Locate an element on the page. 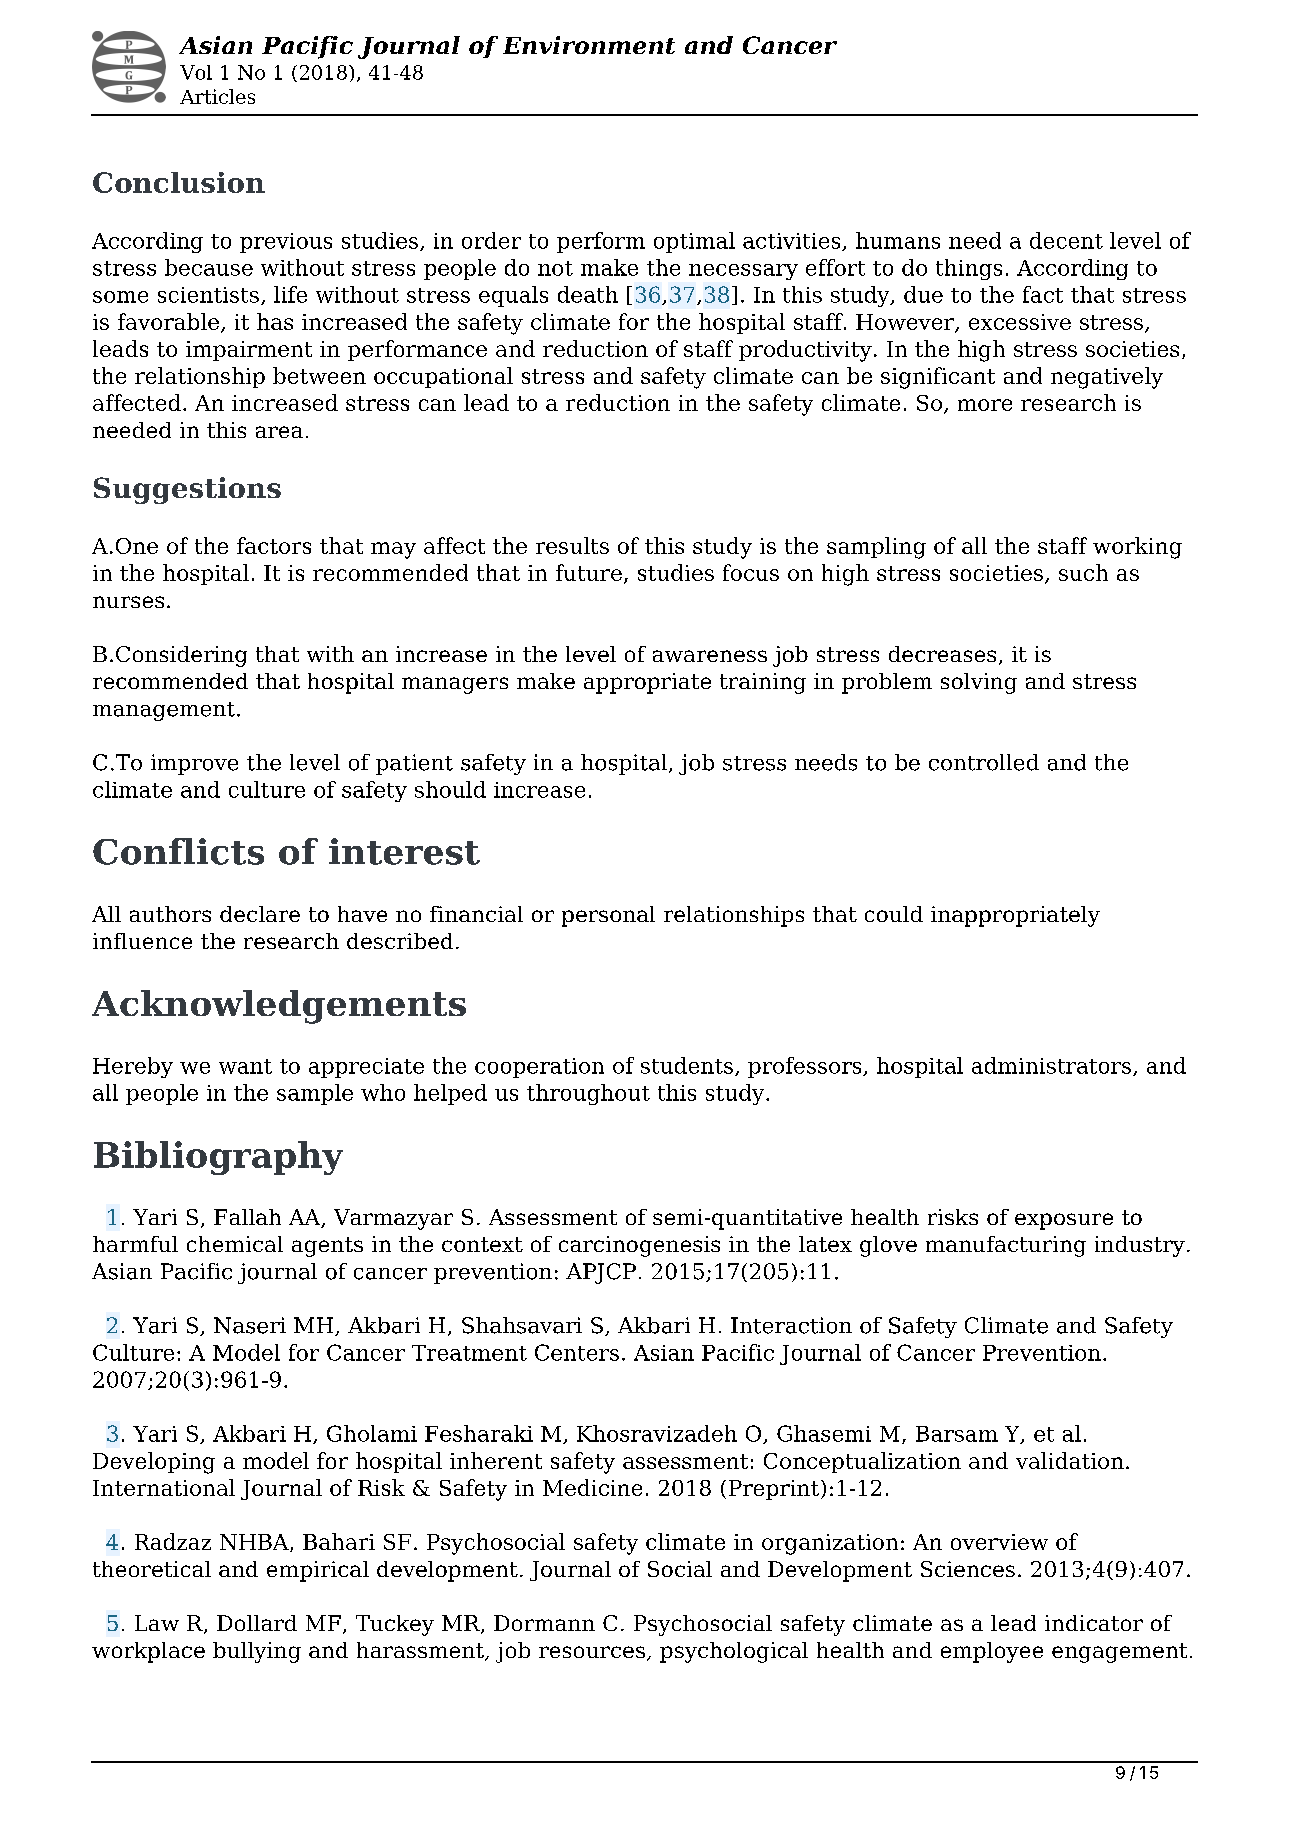 This image has height=1823, width=1289. results is located at coordinates (572, 545).
